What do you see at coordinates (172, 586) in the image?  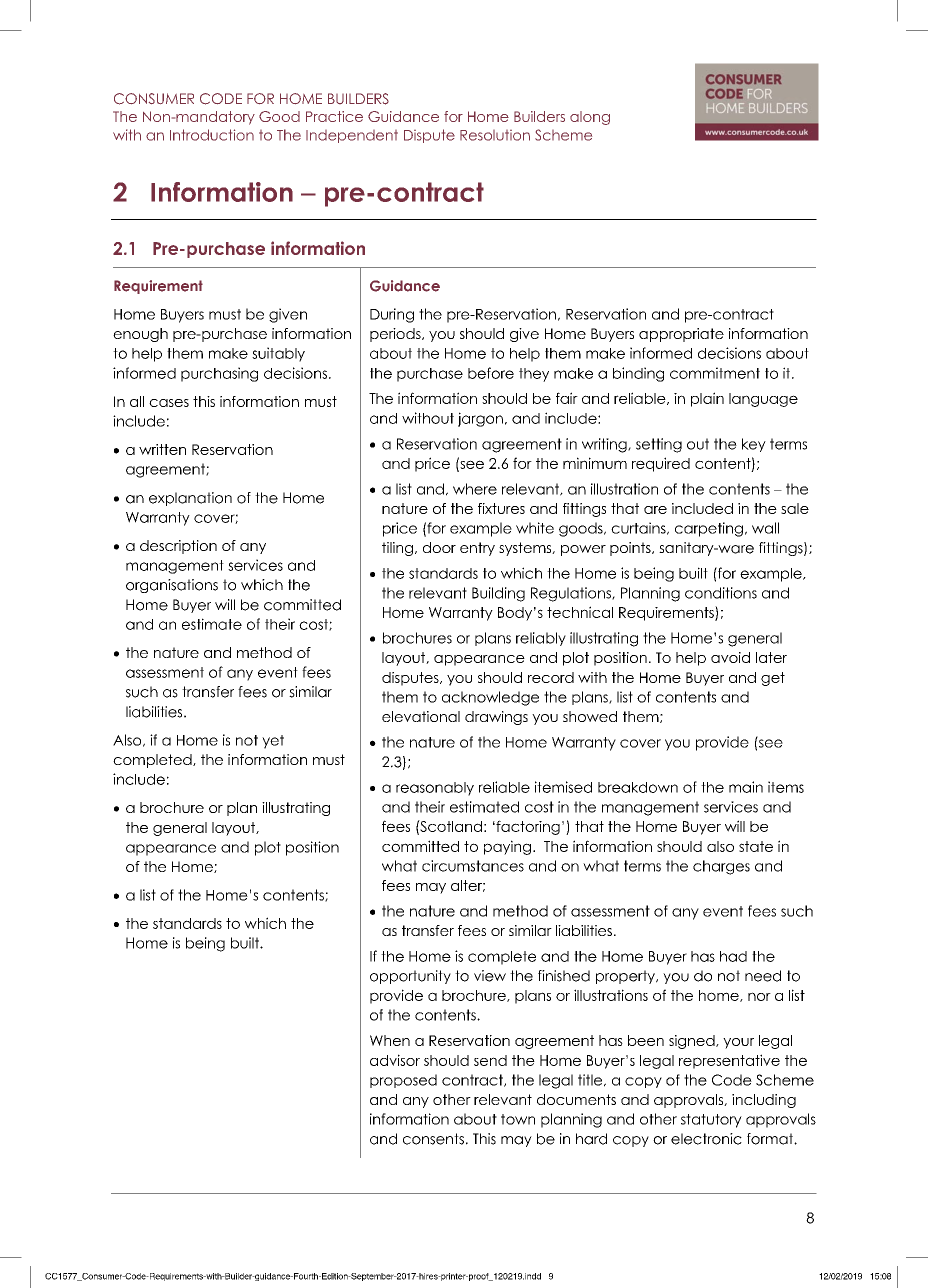 I see `organisations` at bounding box center [172, 586].
